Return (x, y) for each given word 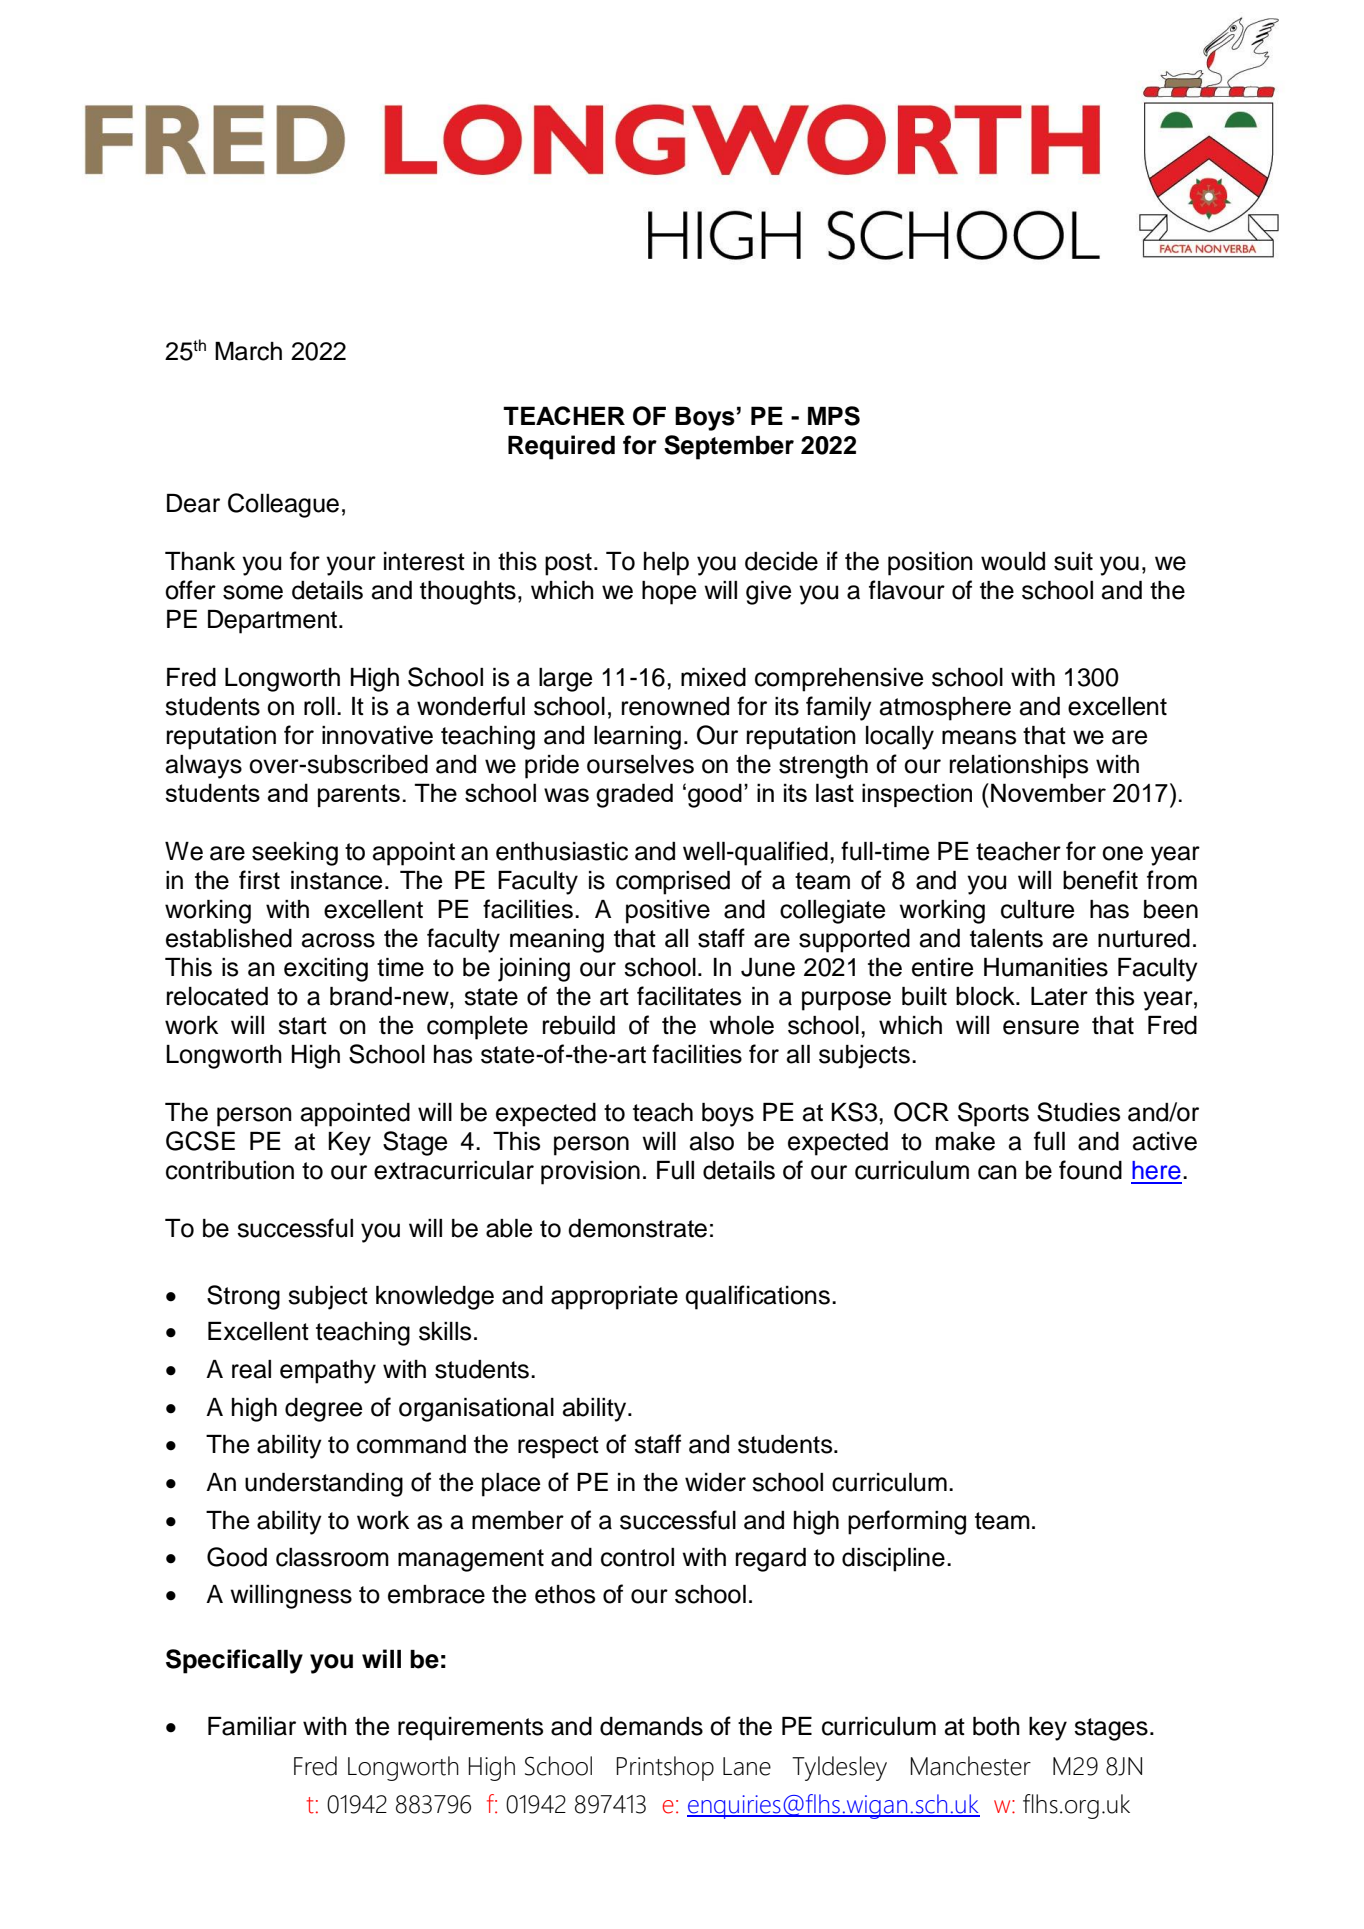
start (302, 1026)
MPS (834, 416)
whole (741, 1025)
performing (907, 1522)
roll (319, 706)
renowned (675, 706)
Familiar (252, 1726)
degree (323, 1410)
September (729, 447)
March (248, 351)
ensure (1041, 1027)
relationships (1019, 767)
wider (715, 1482)
